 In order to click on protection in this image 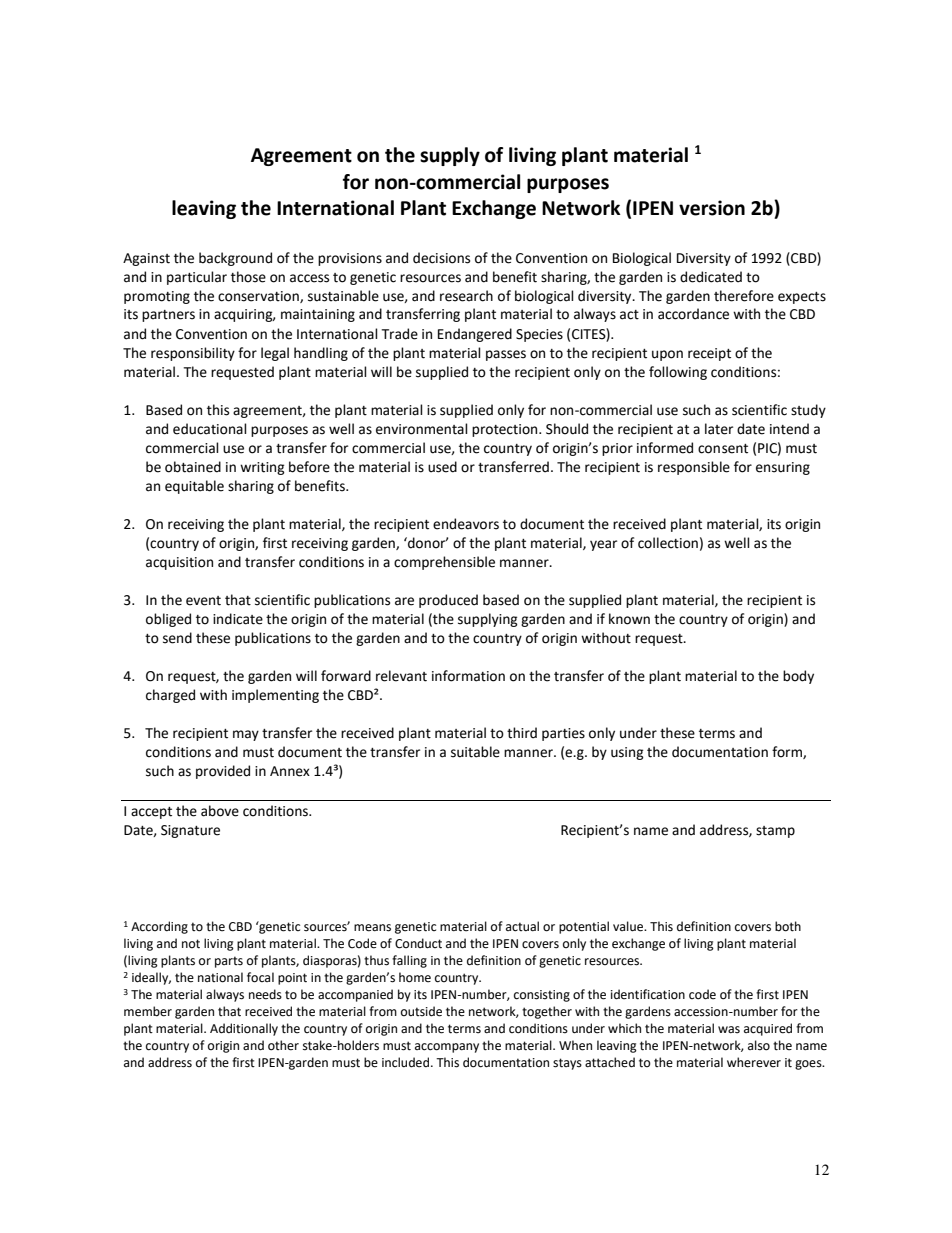, I will do `click(506, 430)`.
